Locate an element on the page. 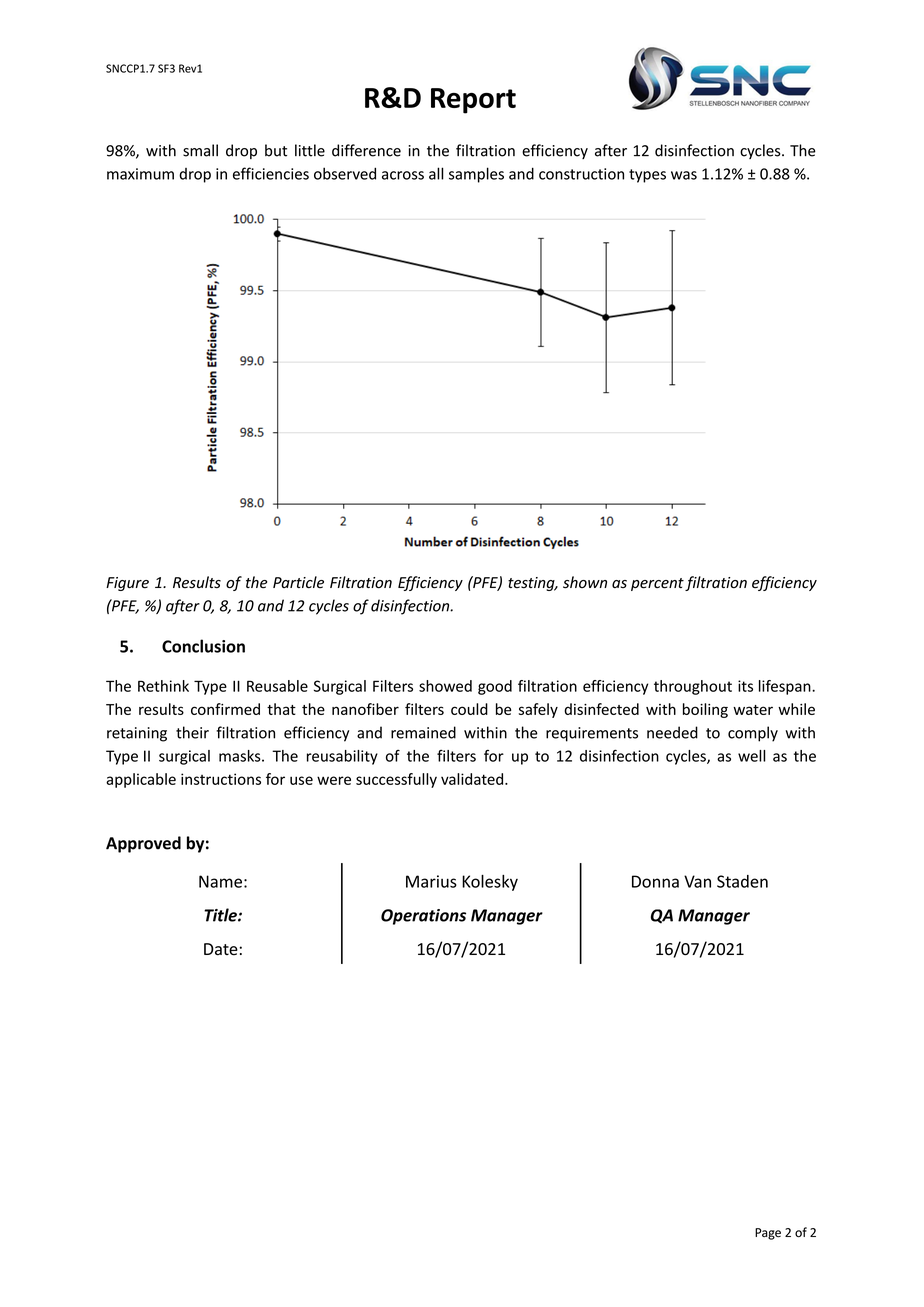 The image size is (924, 1307). percent is located at coordinates (657, 584).
